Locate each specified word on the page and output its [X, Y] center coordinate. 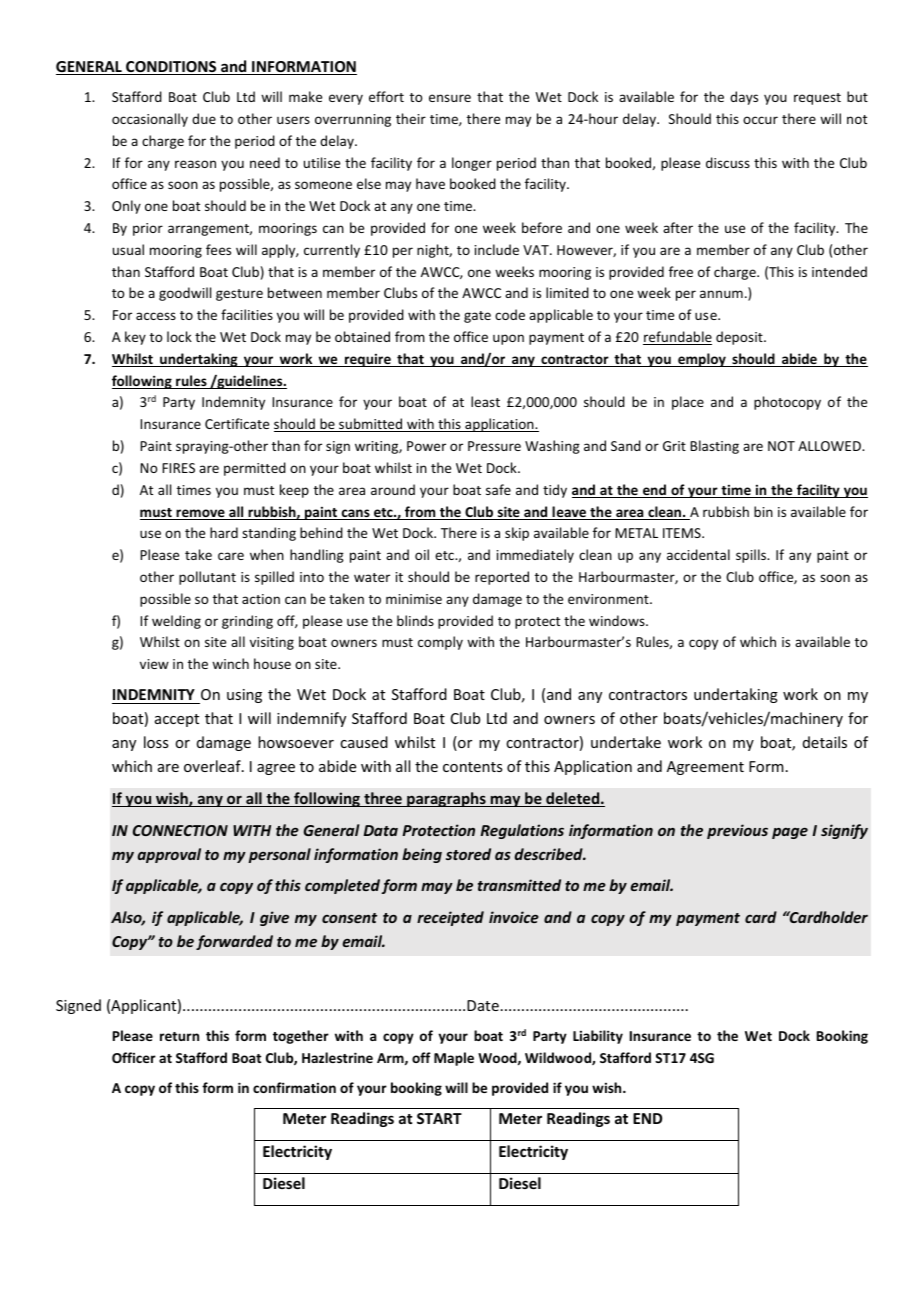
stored [468, 854]
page [790, 833]
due [204, 118]
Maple [454, 1059]
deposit [740, 338]
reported [502, 578]
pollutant [207, 578]
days [744, 98]
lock [179, 336]
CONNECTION [180, 830]
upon [508, 339]
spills [752, 556]
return [179, 1036]
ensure [450, 98]
